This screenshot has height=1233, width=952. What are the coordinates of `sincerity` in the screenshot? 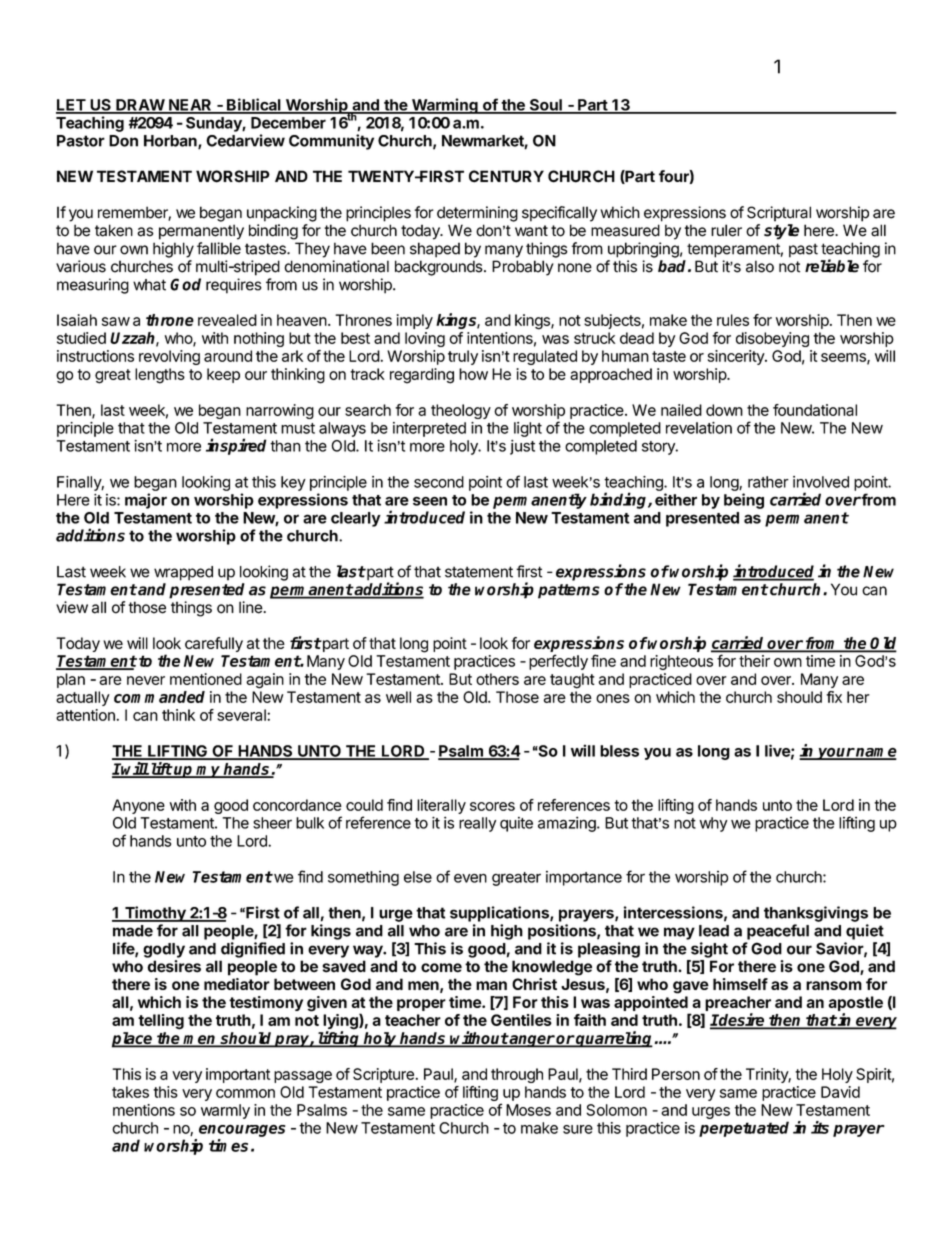 It's located at (737, 357).
